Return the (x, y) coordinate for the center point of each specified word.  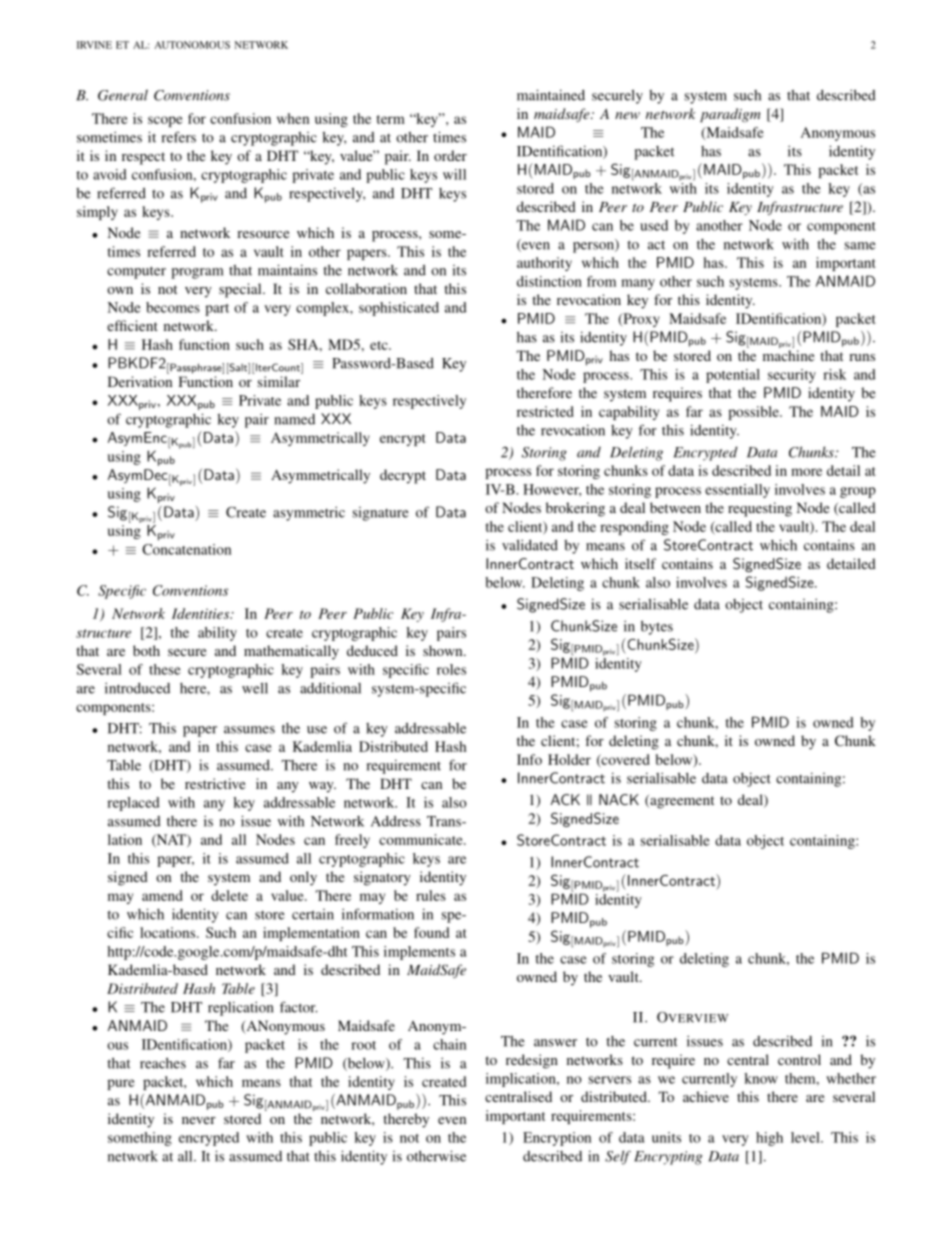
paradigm (730, 115)
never (199, 1120)
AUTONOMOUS (192, 45)
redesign (532, 1061)
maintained (551, 95)
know (761, 1078)
